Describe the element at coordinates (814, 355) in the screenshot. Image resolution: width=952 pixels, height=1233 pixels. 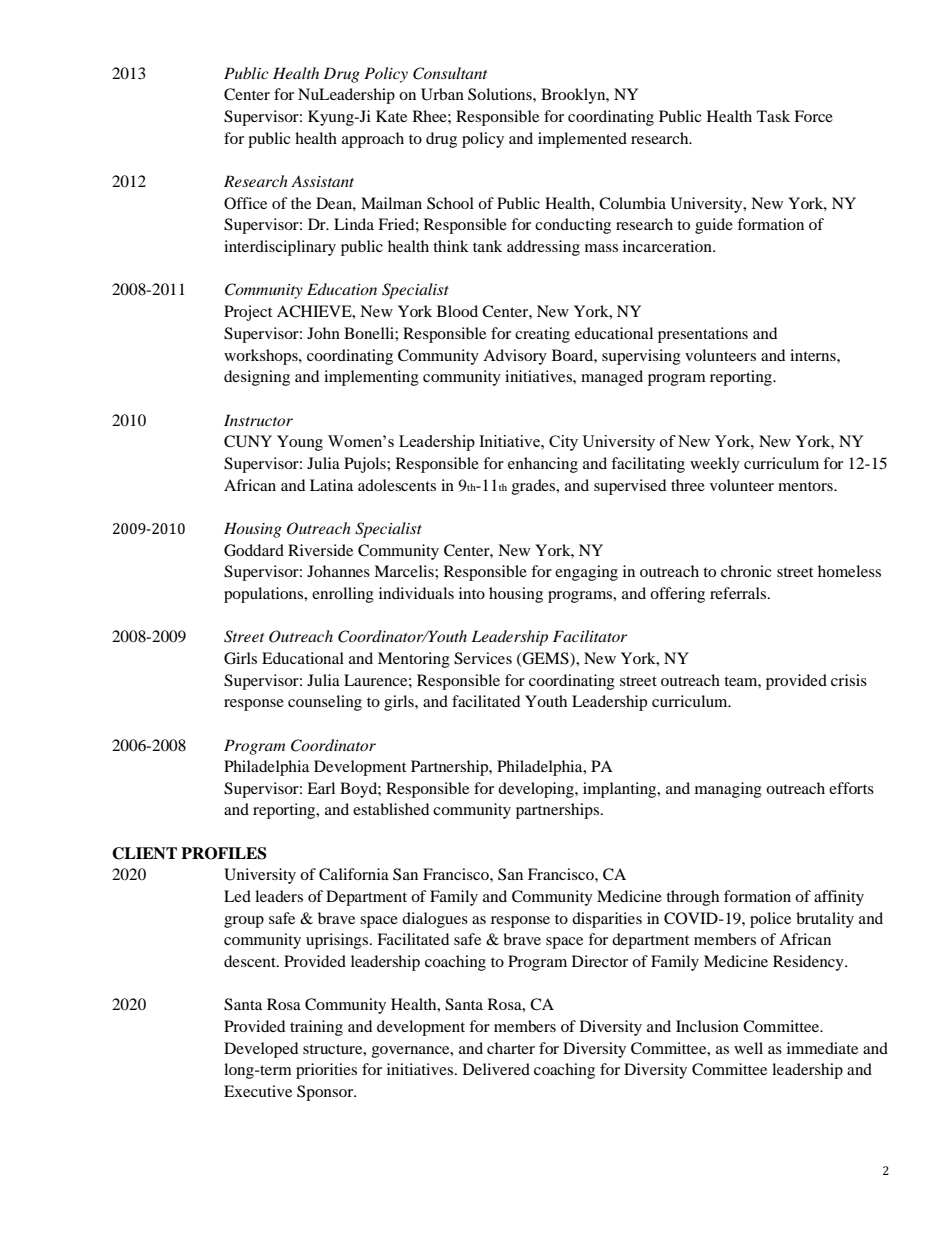
I see `interns` at that location.
